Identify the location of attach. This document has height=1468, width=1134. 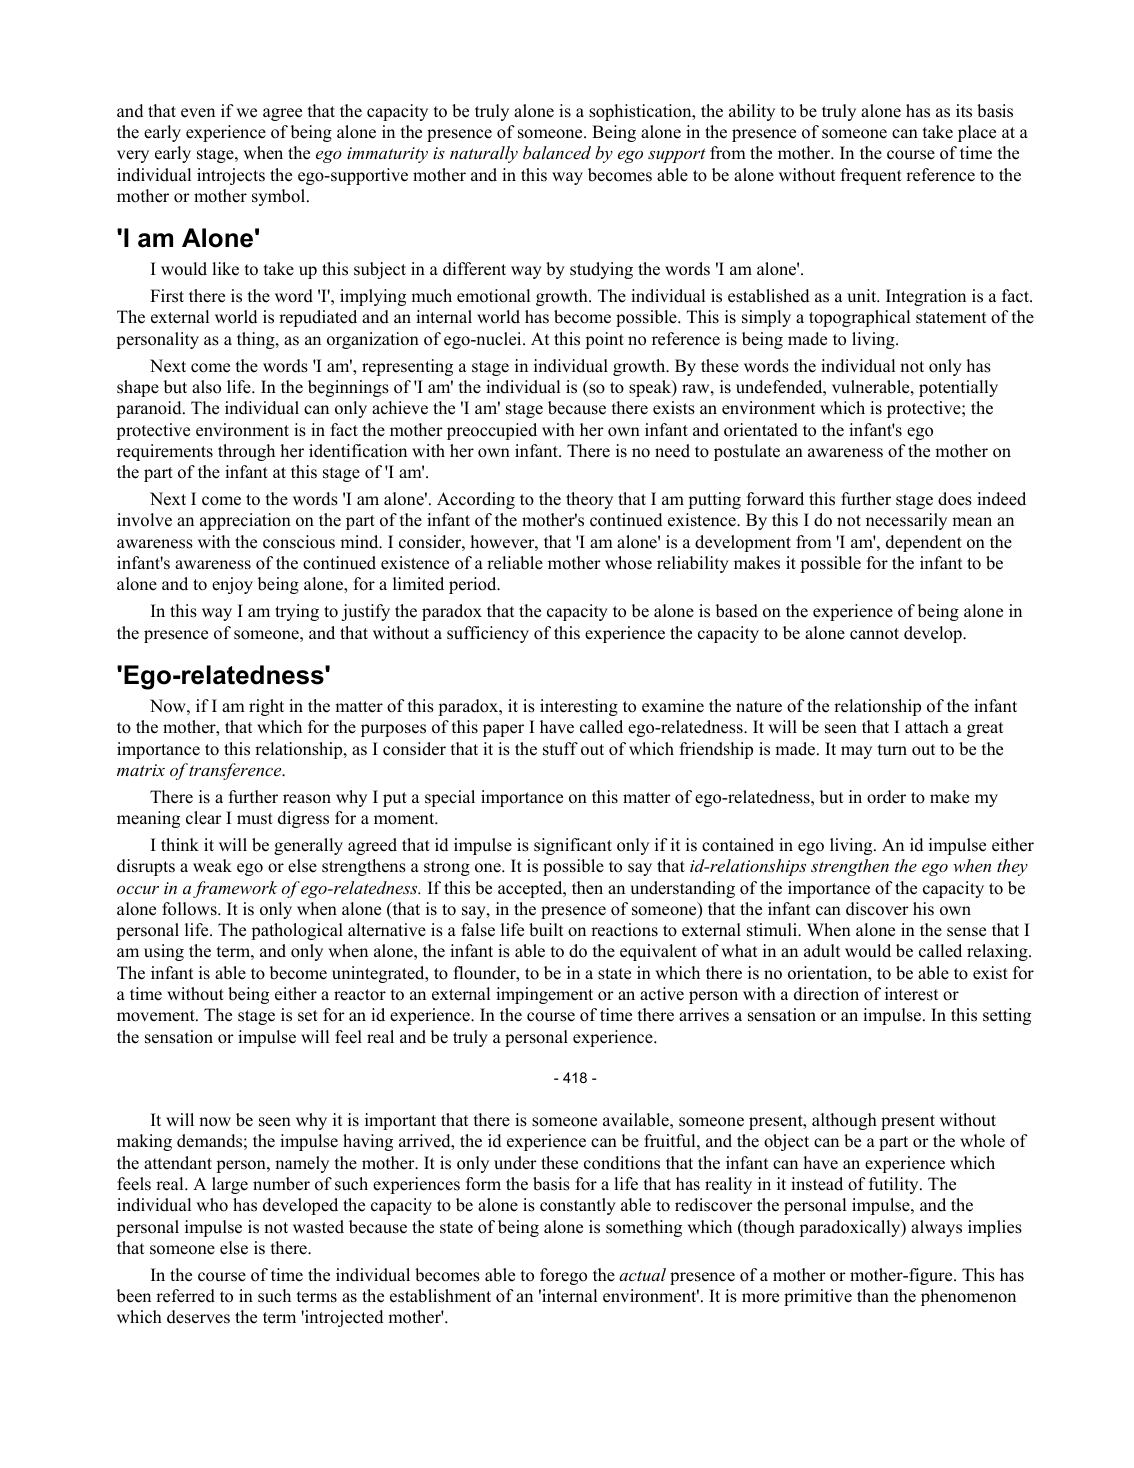
(927, 727).
